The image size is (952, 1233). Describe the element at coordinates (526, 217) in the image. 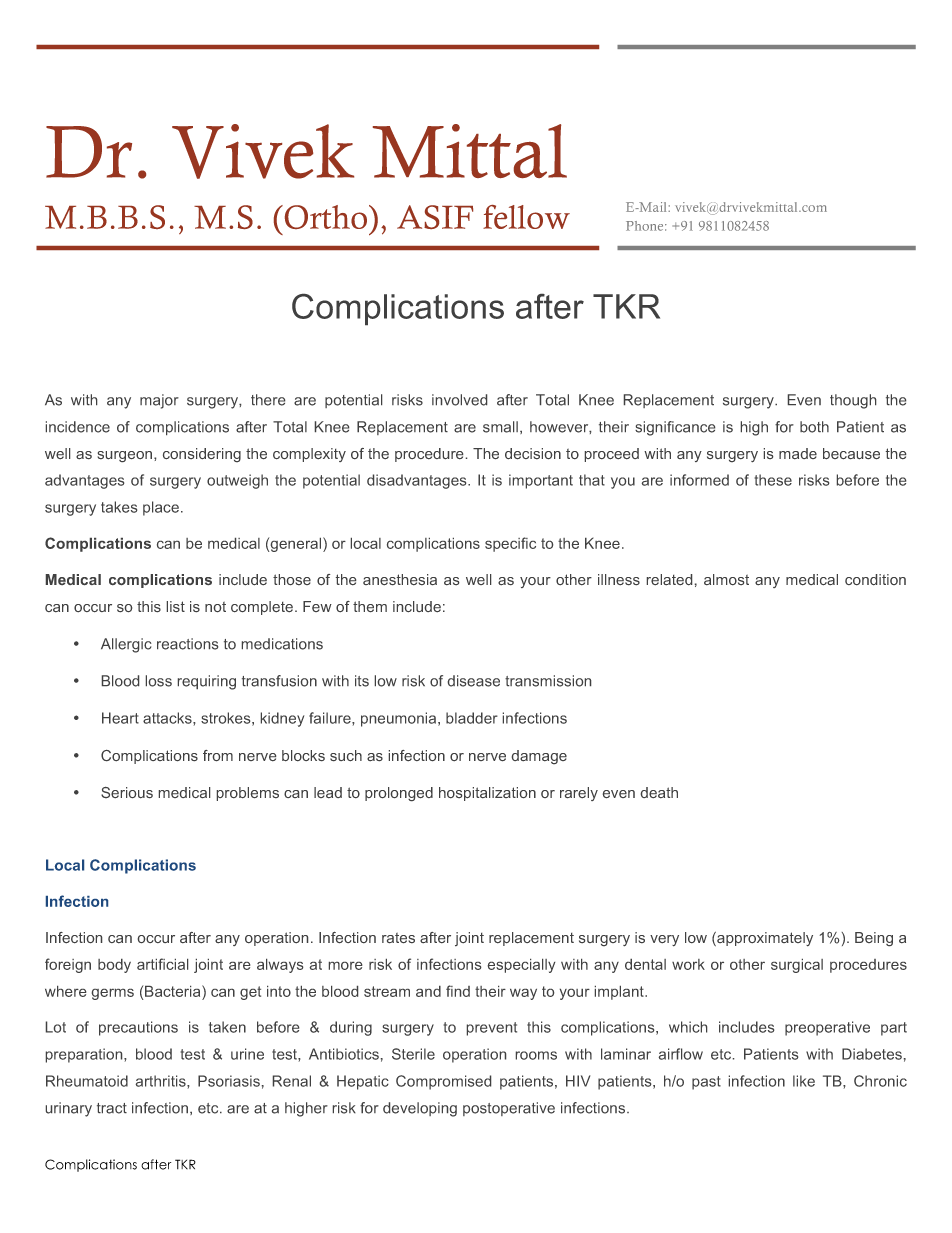

I see `fellow` at that location.
